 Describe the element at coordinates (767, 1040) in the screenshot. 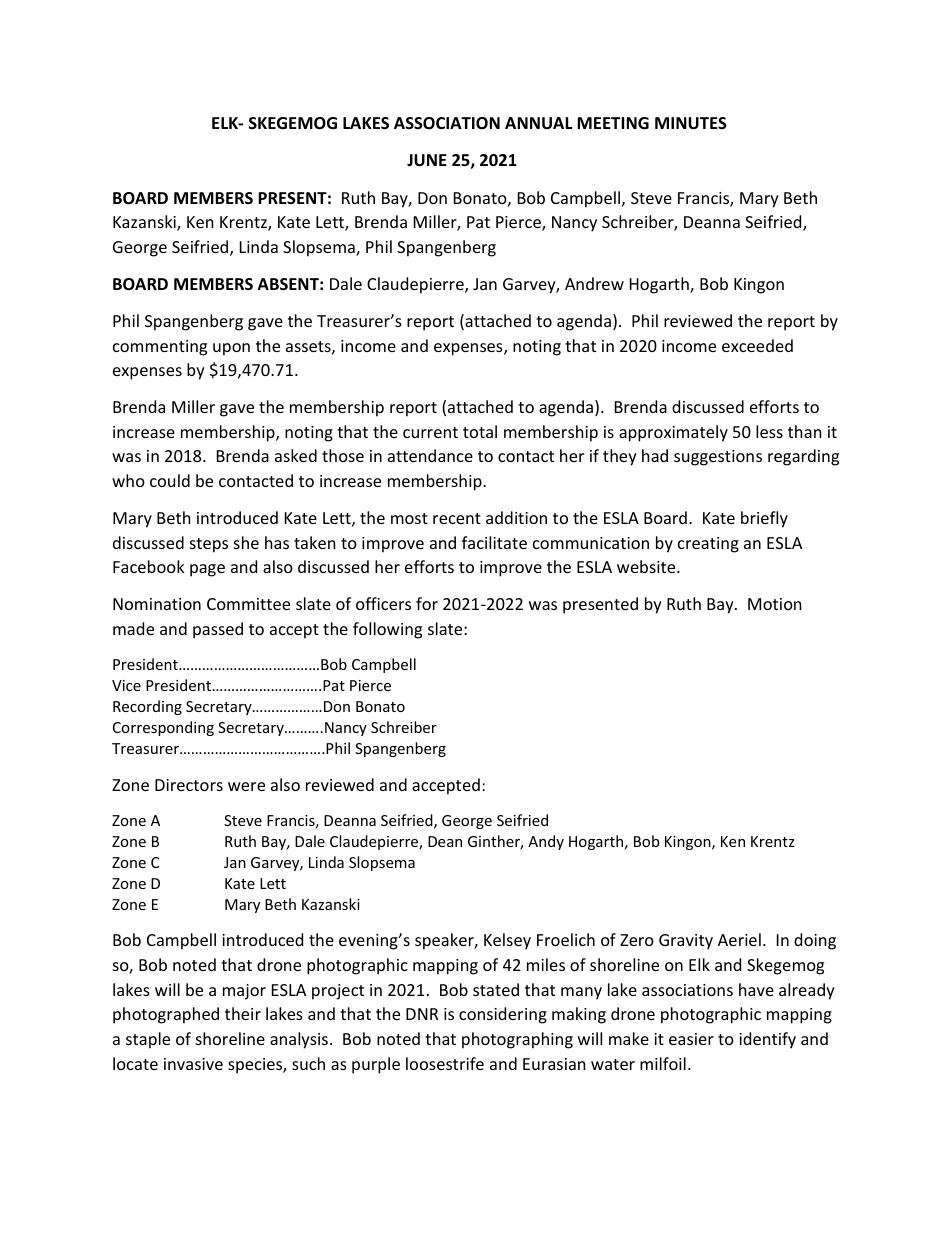

I see `identify` at that location.
